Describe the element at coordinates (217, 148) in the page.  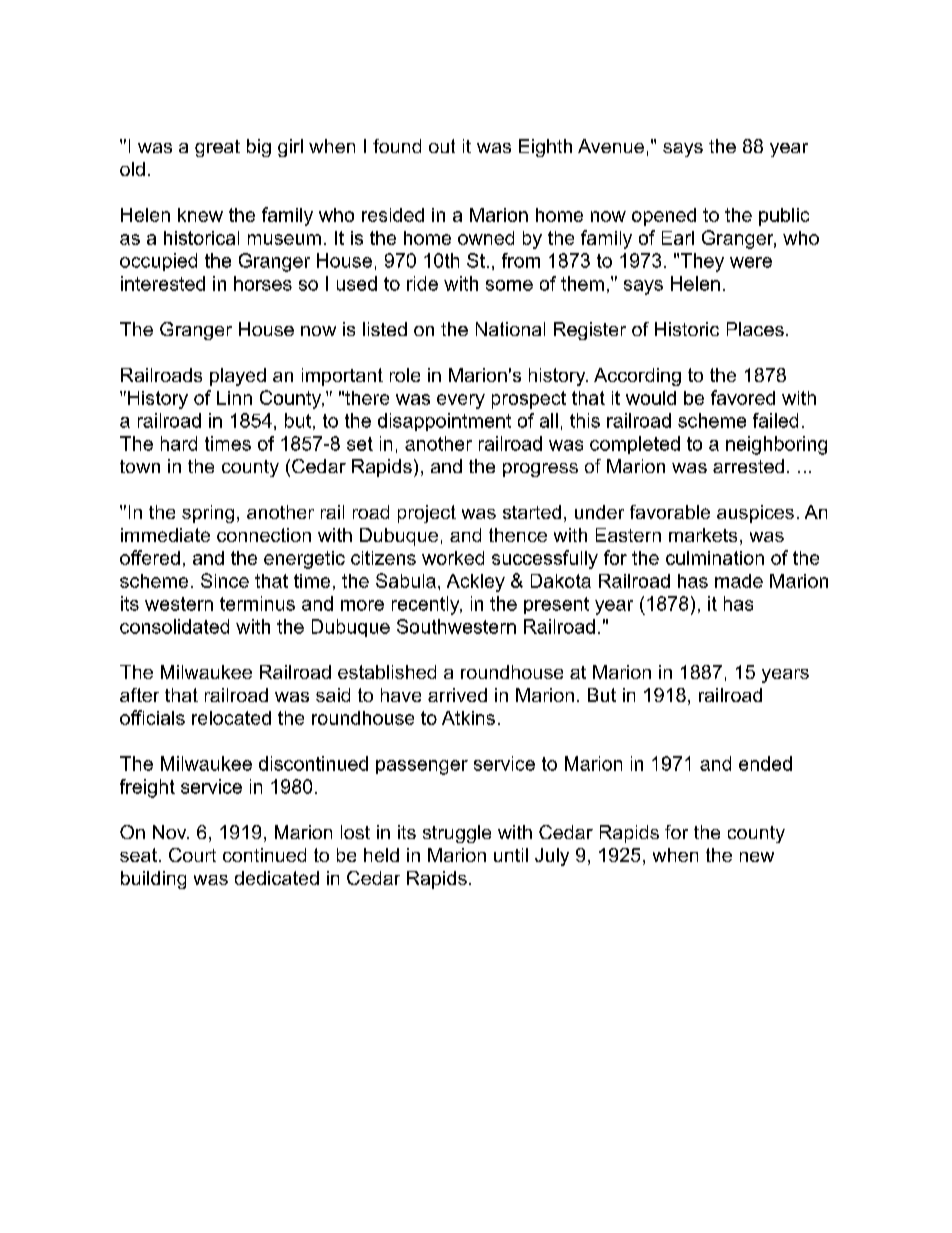
I see `great` at that location.
